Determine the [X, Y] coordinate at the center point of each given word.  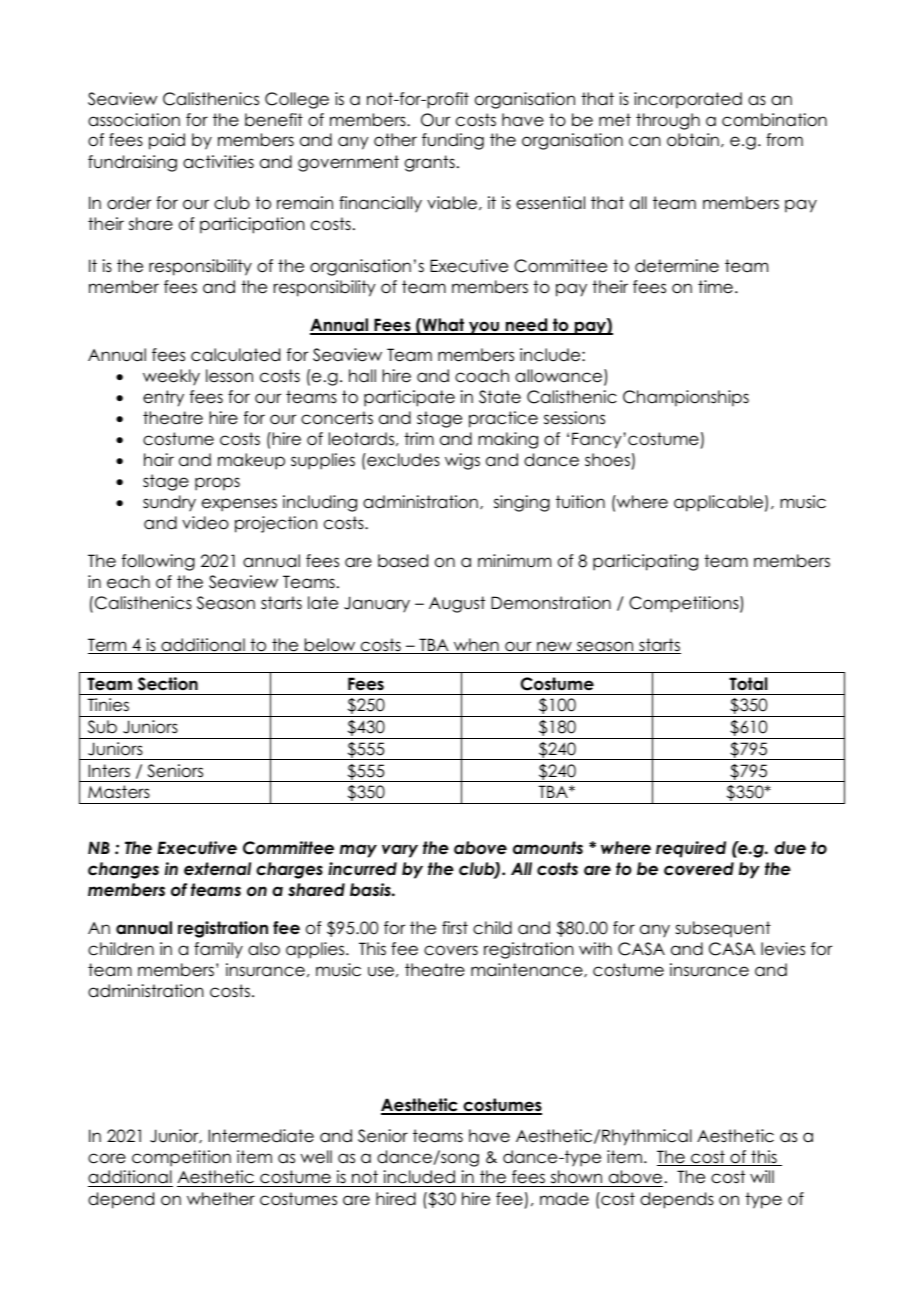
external [217, 869]
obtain [693, 140]
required [691, 849]
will [762, 1176]
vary [400, 851]
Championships [686, 398]
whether [221, 1199]
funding [453, 141]
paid [167, 141]
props [217, 484]
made [564, 1199]
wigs [462, 461]
